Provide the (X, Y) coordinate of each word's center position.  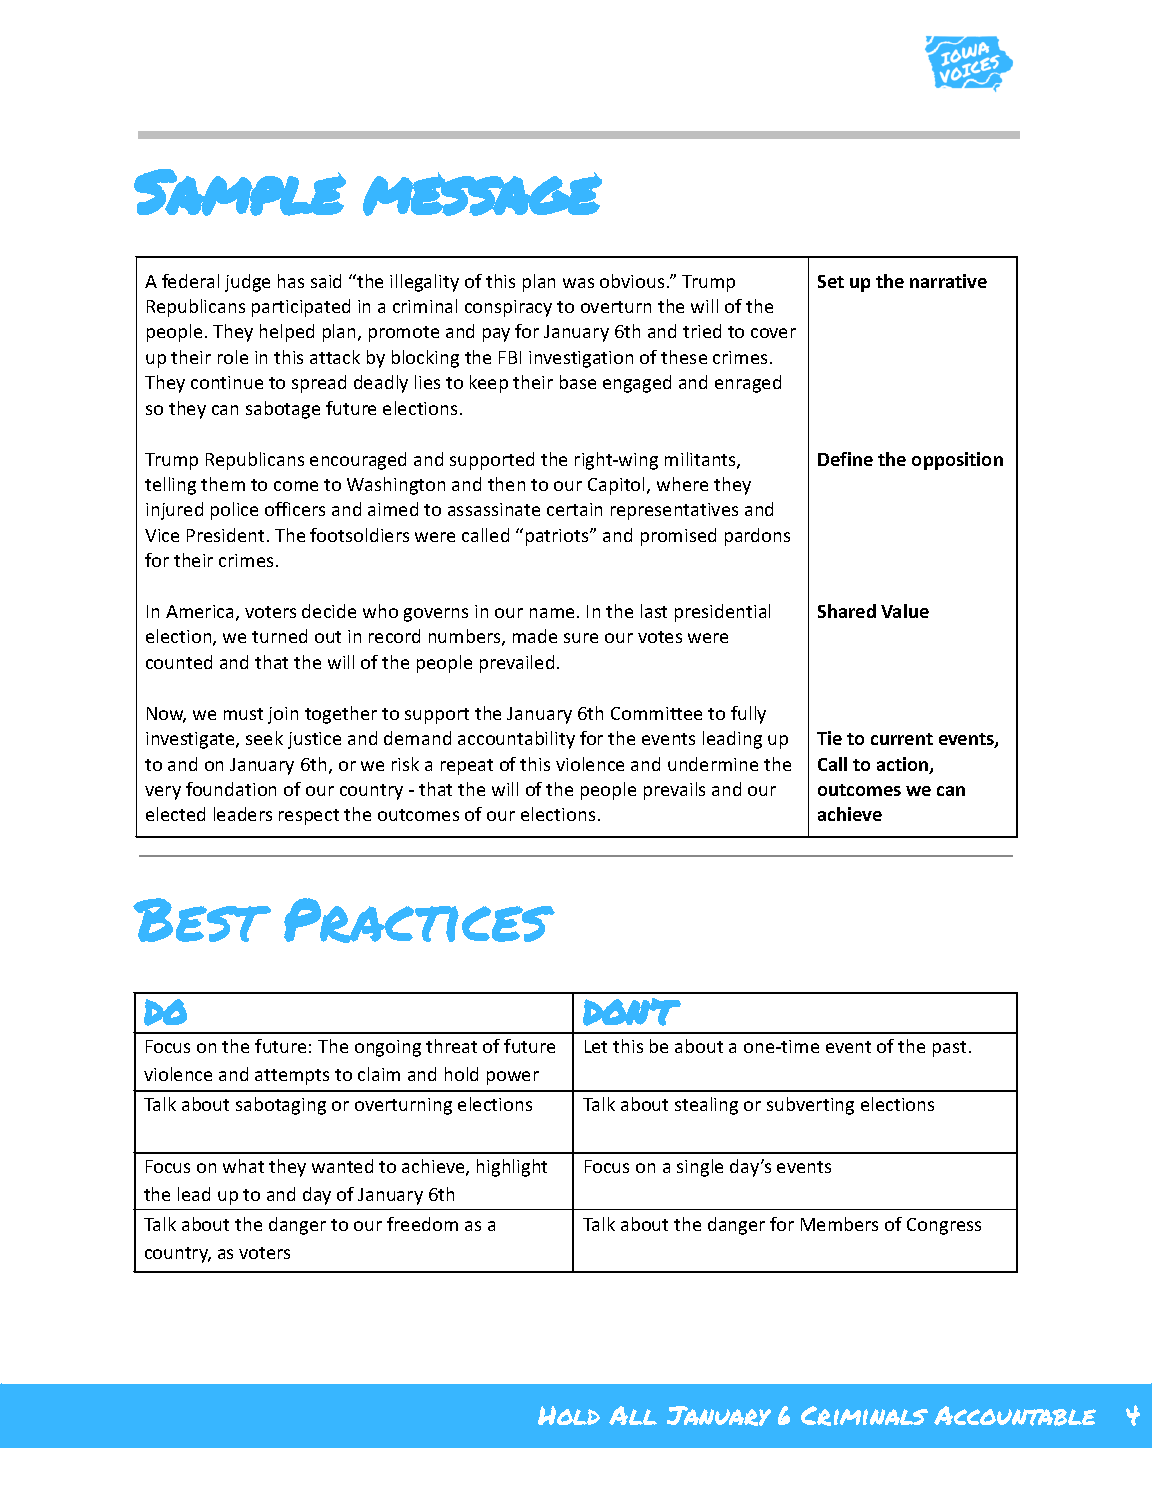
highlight (512, 1168)
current (902, 739)
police (234, 511)
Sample (239, 192)
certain (574, 509)
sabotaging (281, 1106)
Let (596, 1046)
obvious (632, 281)
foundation (231, 789)
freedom (422, 1224)
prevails (674, 791)
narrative (948, 281)
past (949, 1049)
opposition (957, 461)
